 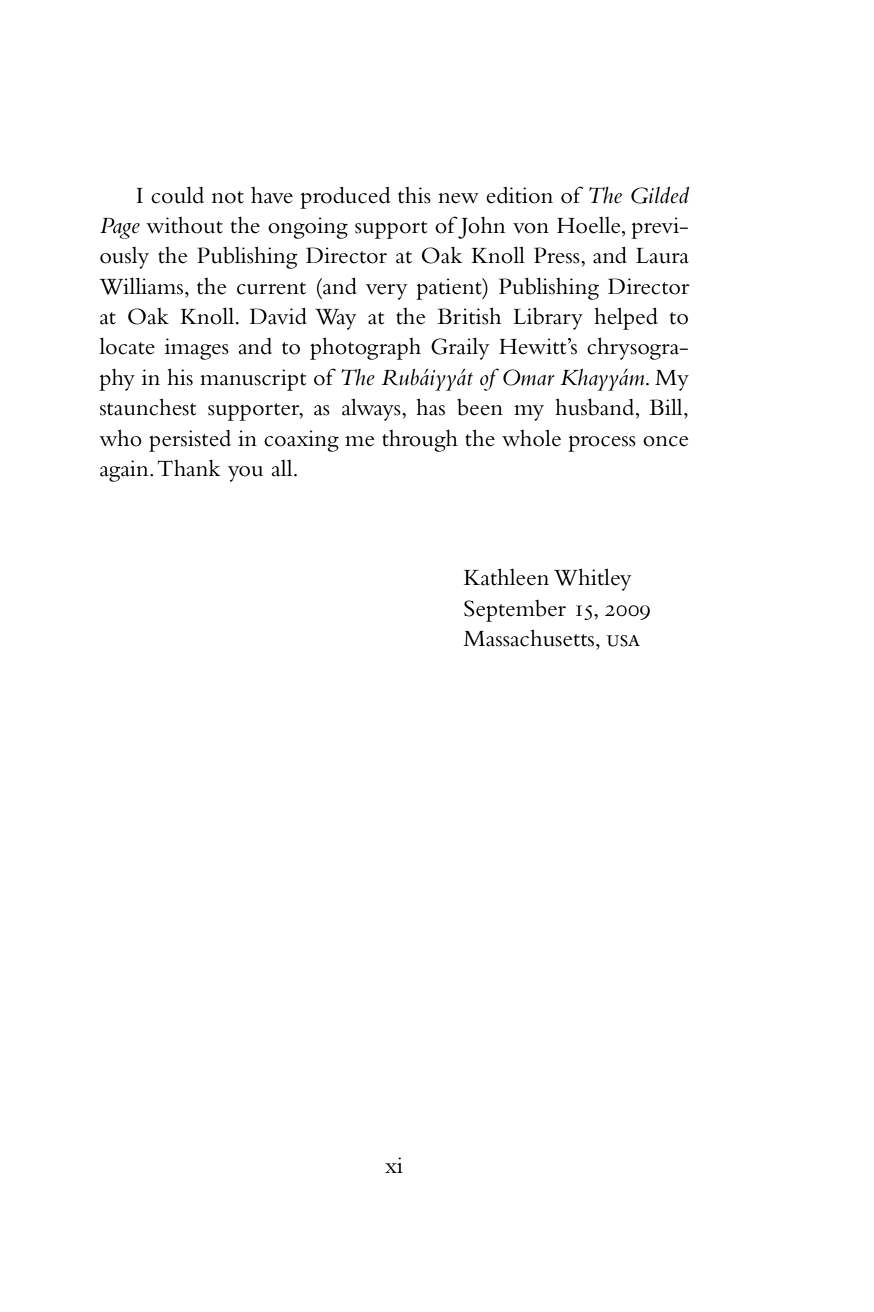 I want to click on September, so click(x=515, y=611).
